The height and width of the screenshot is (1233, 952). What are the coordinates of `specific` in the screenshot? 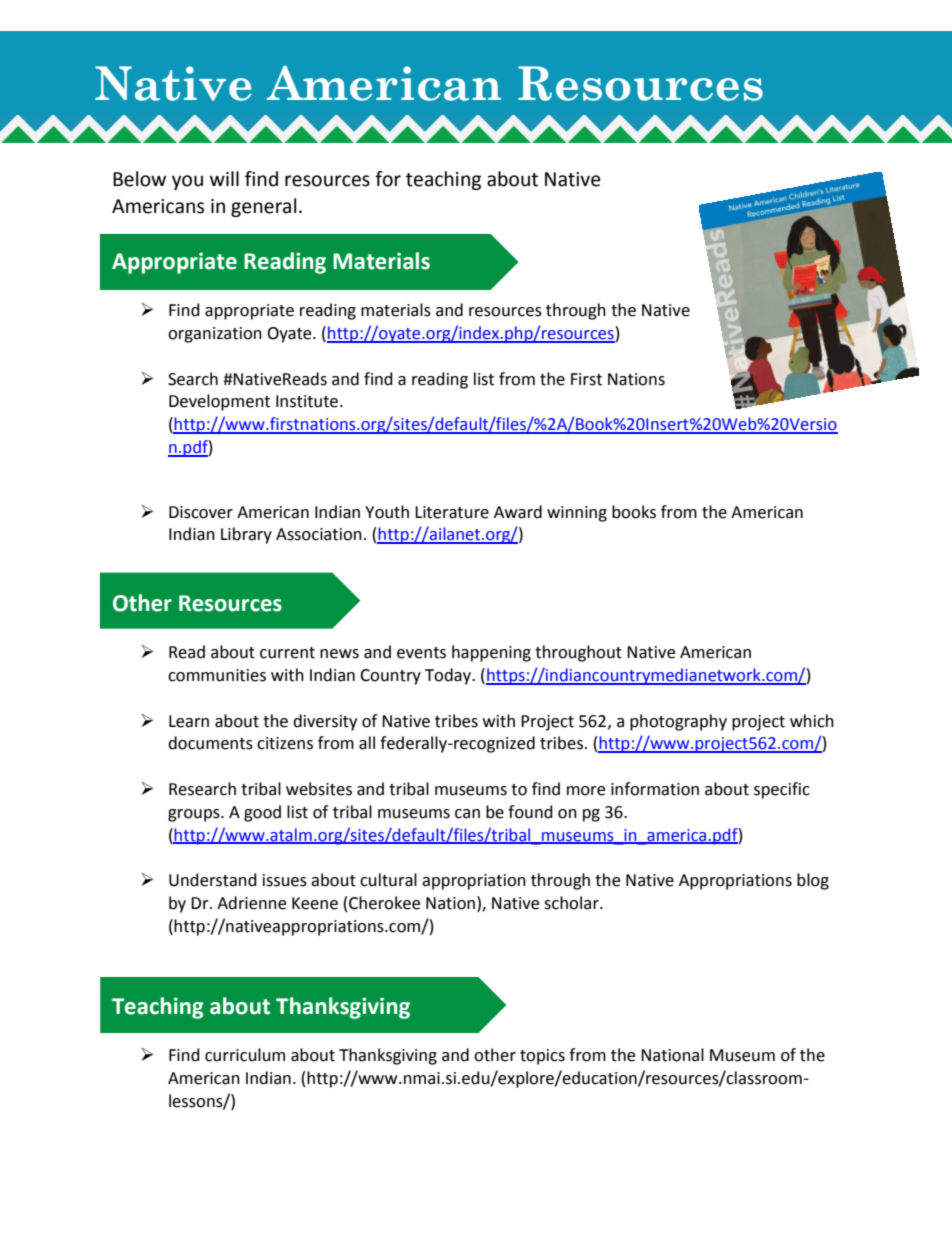 It's located at (782, 790).
